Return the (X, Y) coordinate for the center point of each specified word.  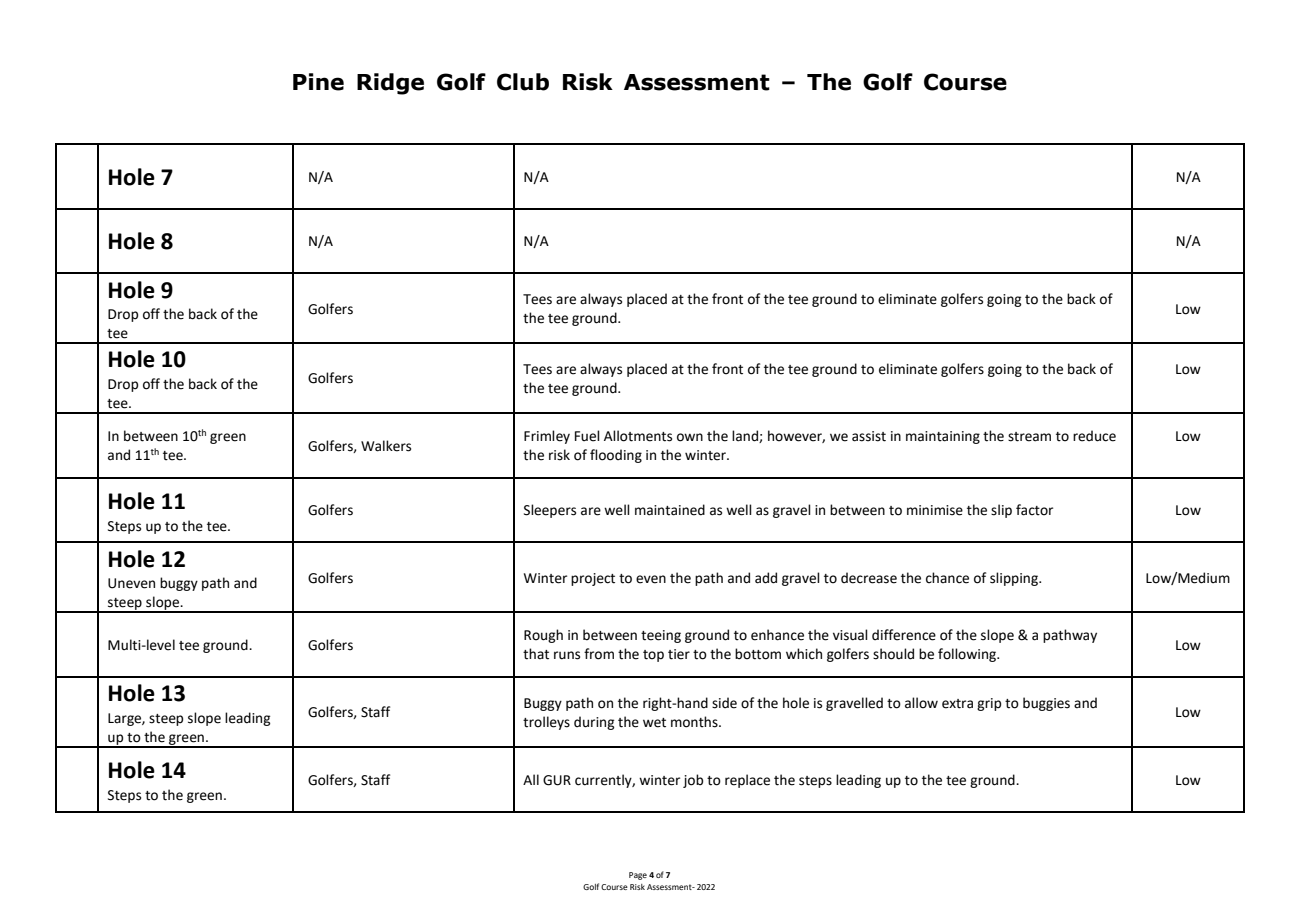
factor (1034, 510)
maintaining (943, 437)
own (690, 437)
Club (523, 82)
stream (1029, 437)
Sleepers (550, 511)
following (968, 655)
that (536, 654)
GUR (557, 780)
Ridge (390, 84)
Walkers (386, 446)
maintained (670, 510)
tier (679, 654)
